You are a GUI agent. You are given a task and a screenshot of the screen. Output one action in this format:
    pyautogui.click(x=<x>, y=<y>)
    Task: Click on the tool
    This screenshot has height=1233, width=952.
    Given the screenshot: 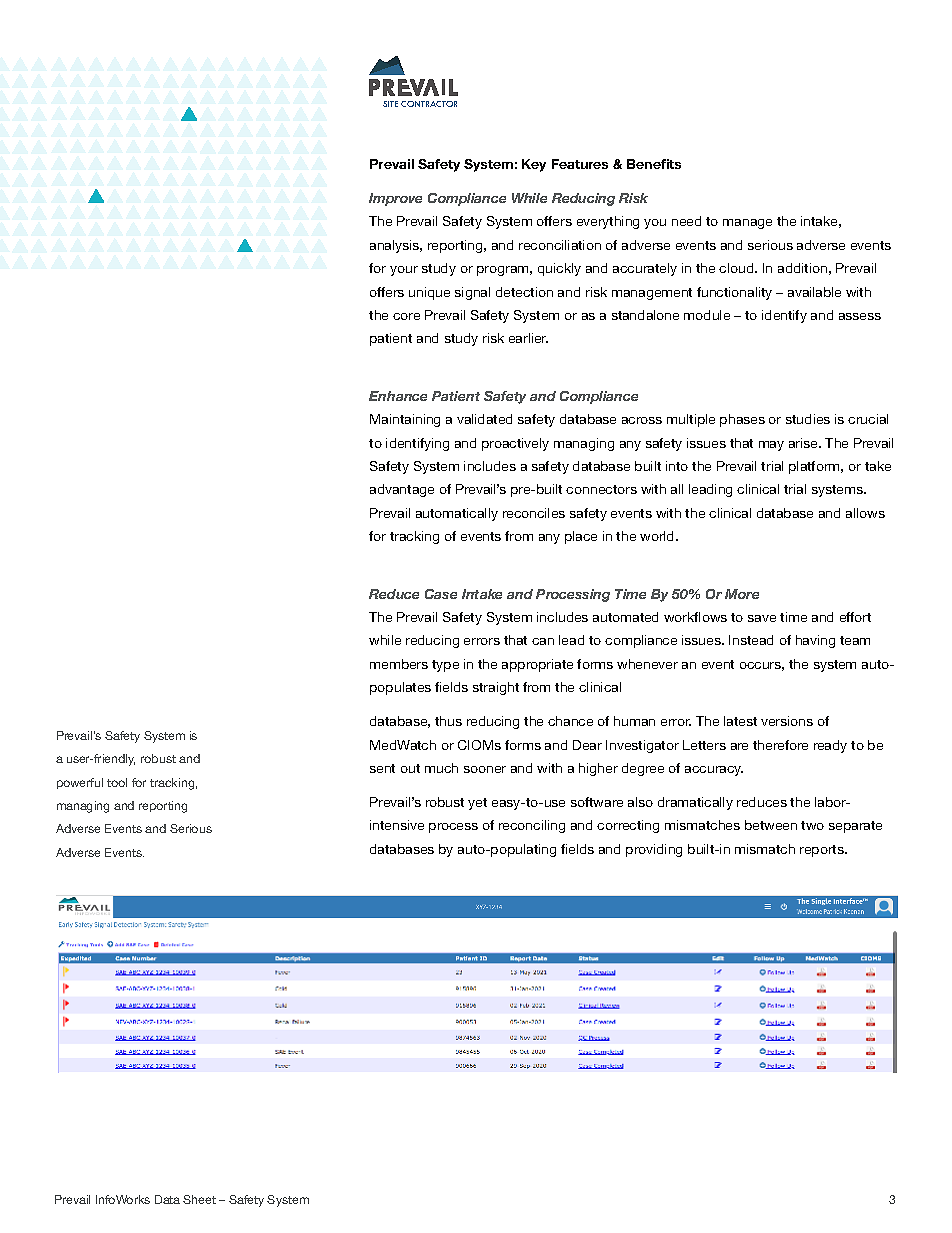 What is the action you would take?
    pyautogui.click(x=117, y=782)
